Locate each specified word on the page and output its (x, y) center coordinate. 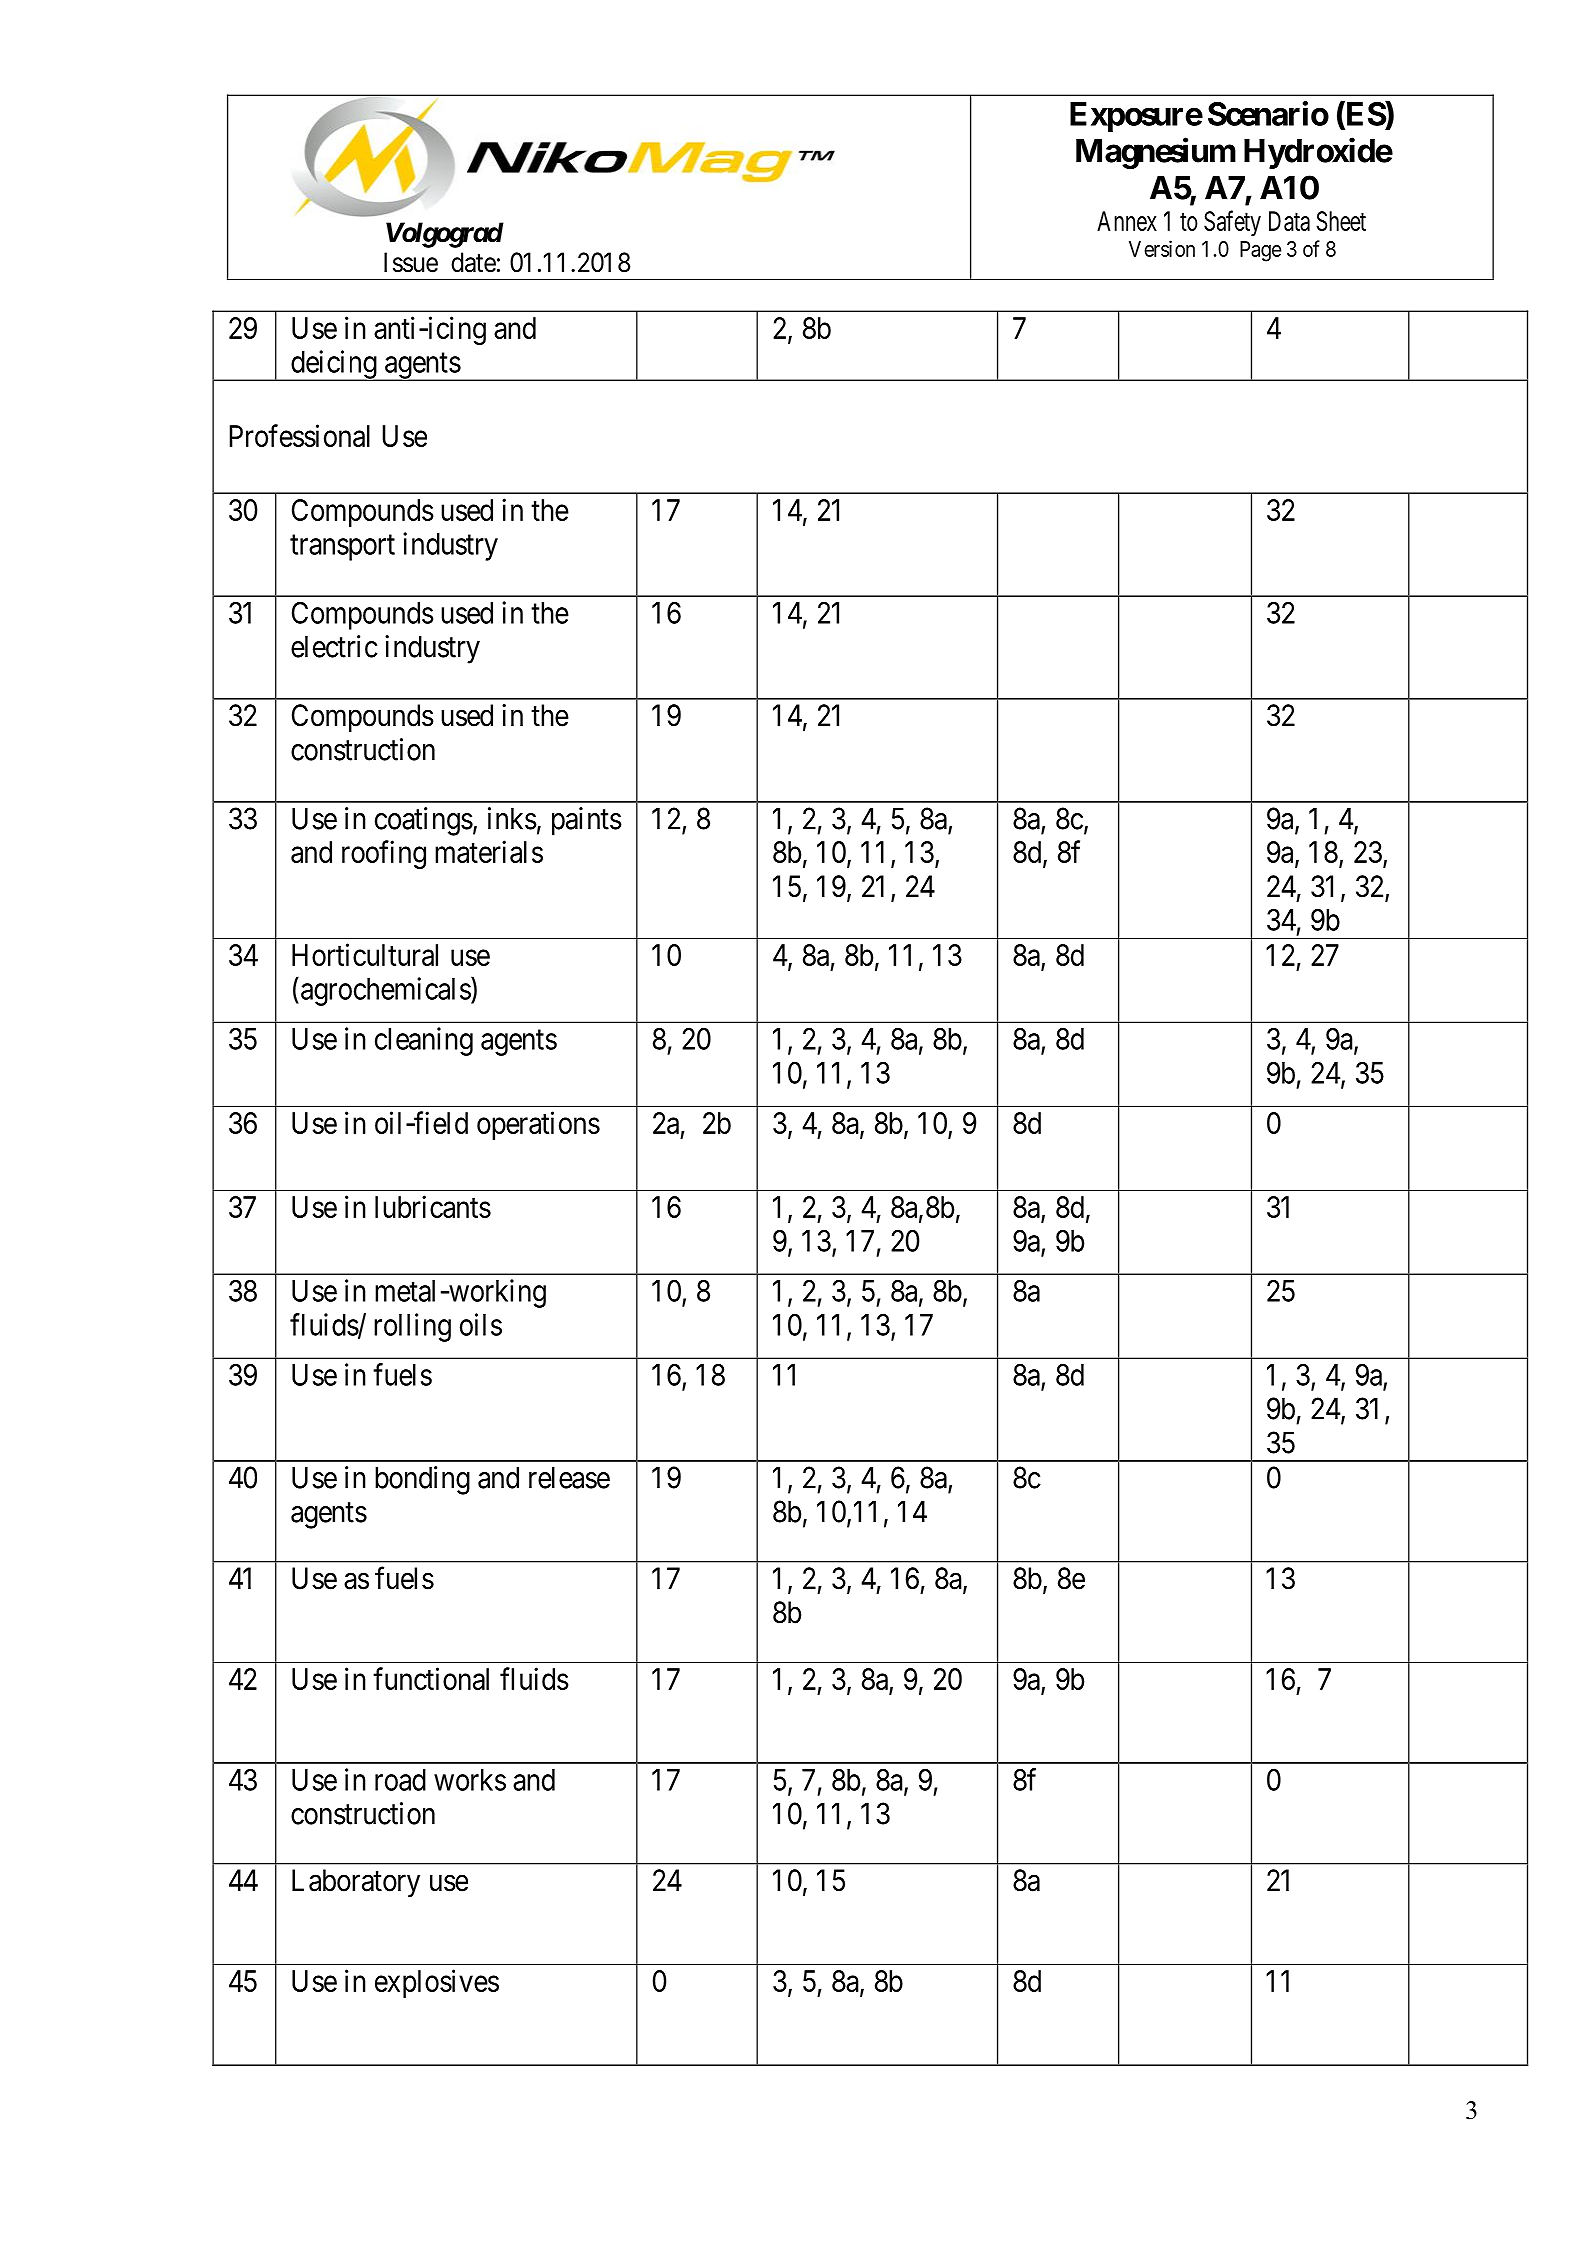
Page (1260, 251)
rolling (412, 1327)
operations (538, 1125)
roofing (384, 854)
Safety (1232, 223)
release (569, 1477)
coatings (424, 821)
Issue (411, 262)
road (400, 1780)
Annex (1127, 221)
